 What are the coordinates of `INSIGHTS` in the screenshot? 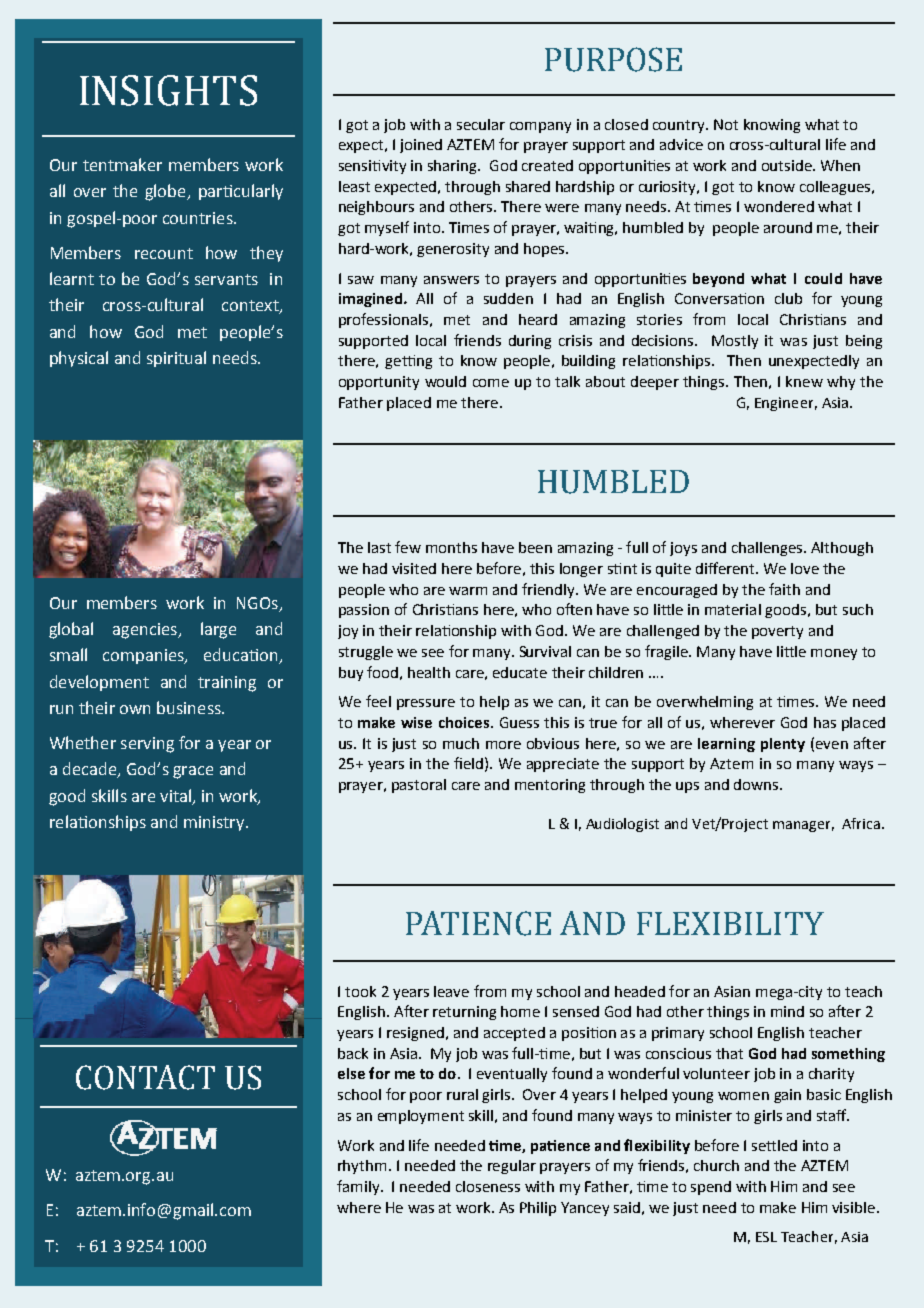 It's located at (168, 90).
